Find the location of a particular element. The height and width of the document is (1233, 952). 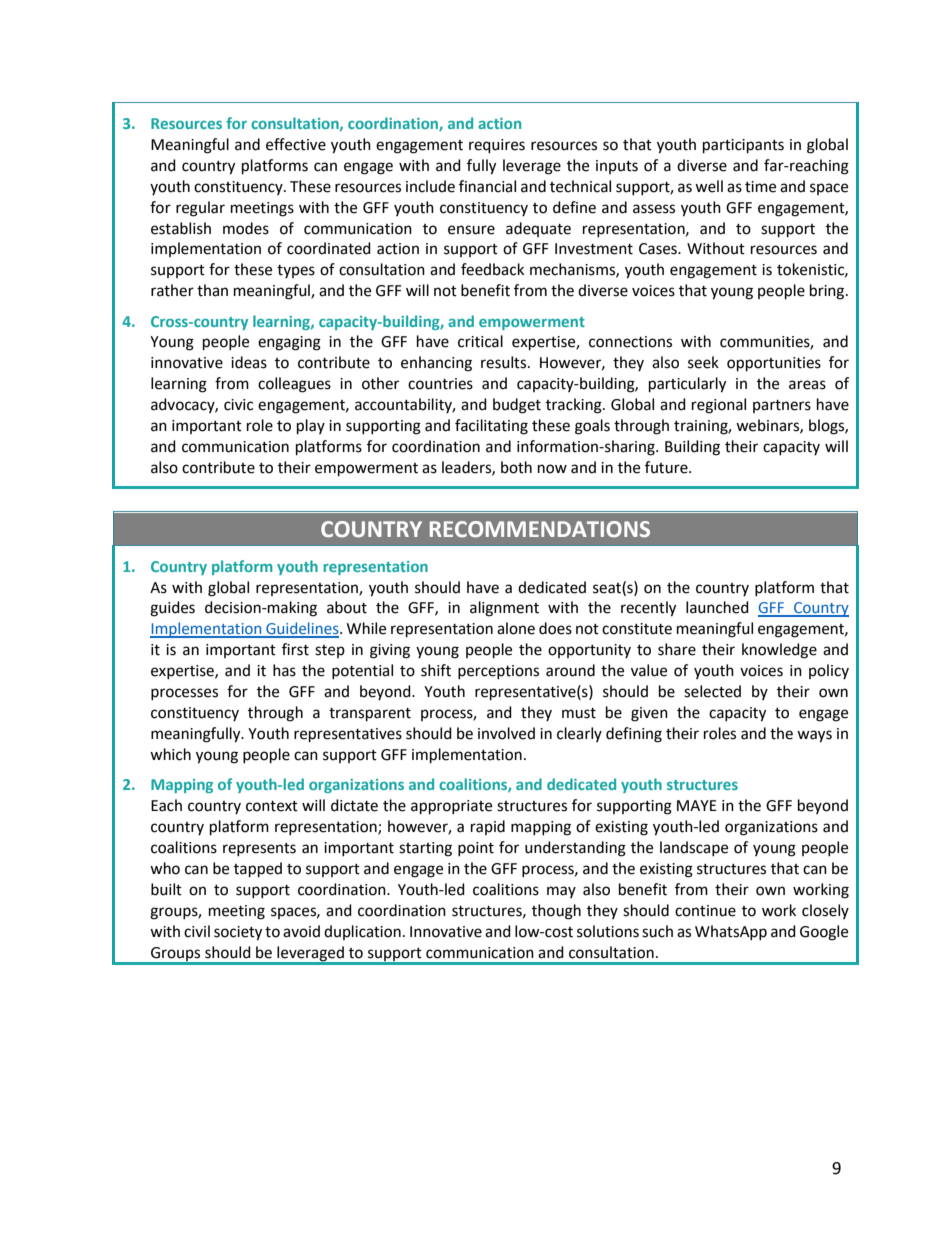

though is located at coordinates (556, 912).
